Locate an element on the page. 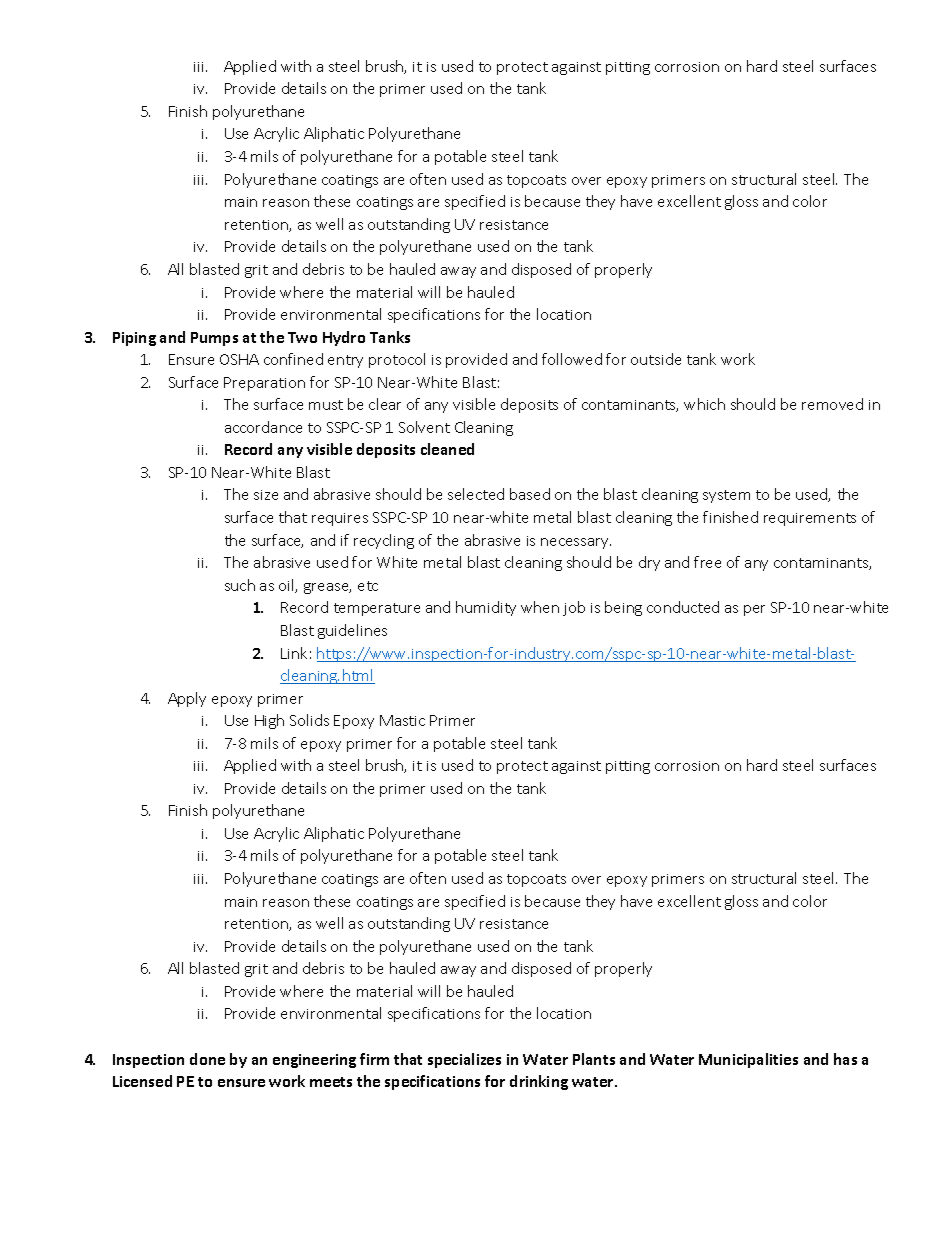 Image resolution: width=952 pixels, height=1233 pixels. Municipalities is located at coordinates (748, 1060).
